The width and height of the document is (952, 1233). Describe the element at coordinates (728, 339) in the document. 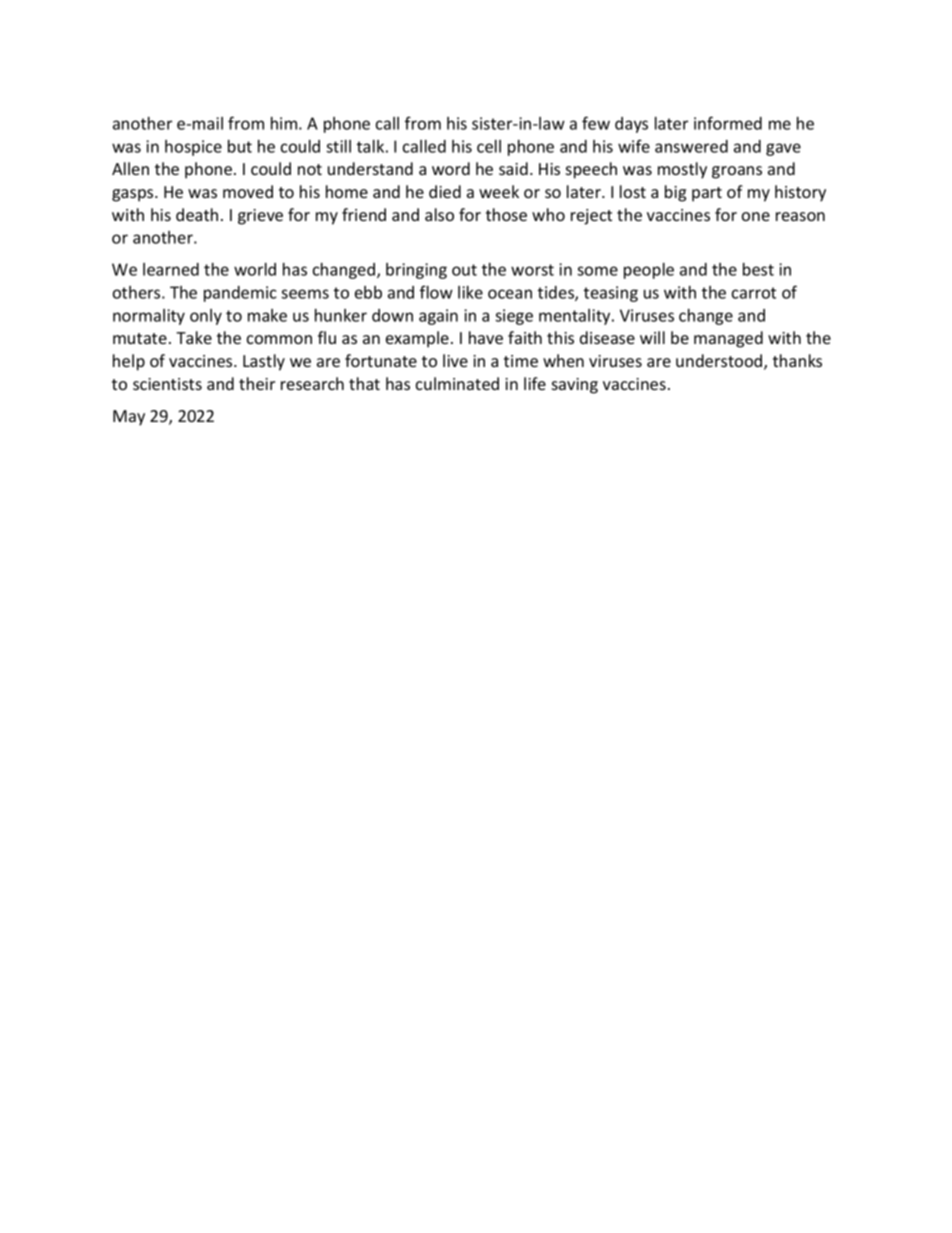

I see `managed` at that location.
